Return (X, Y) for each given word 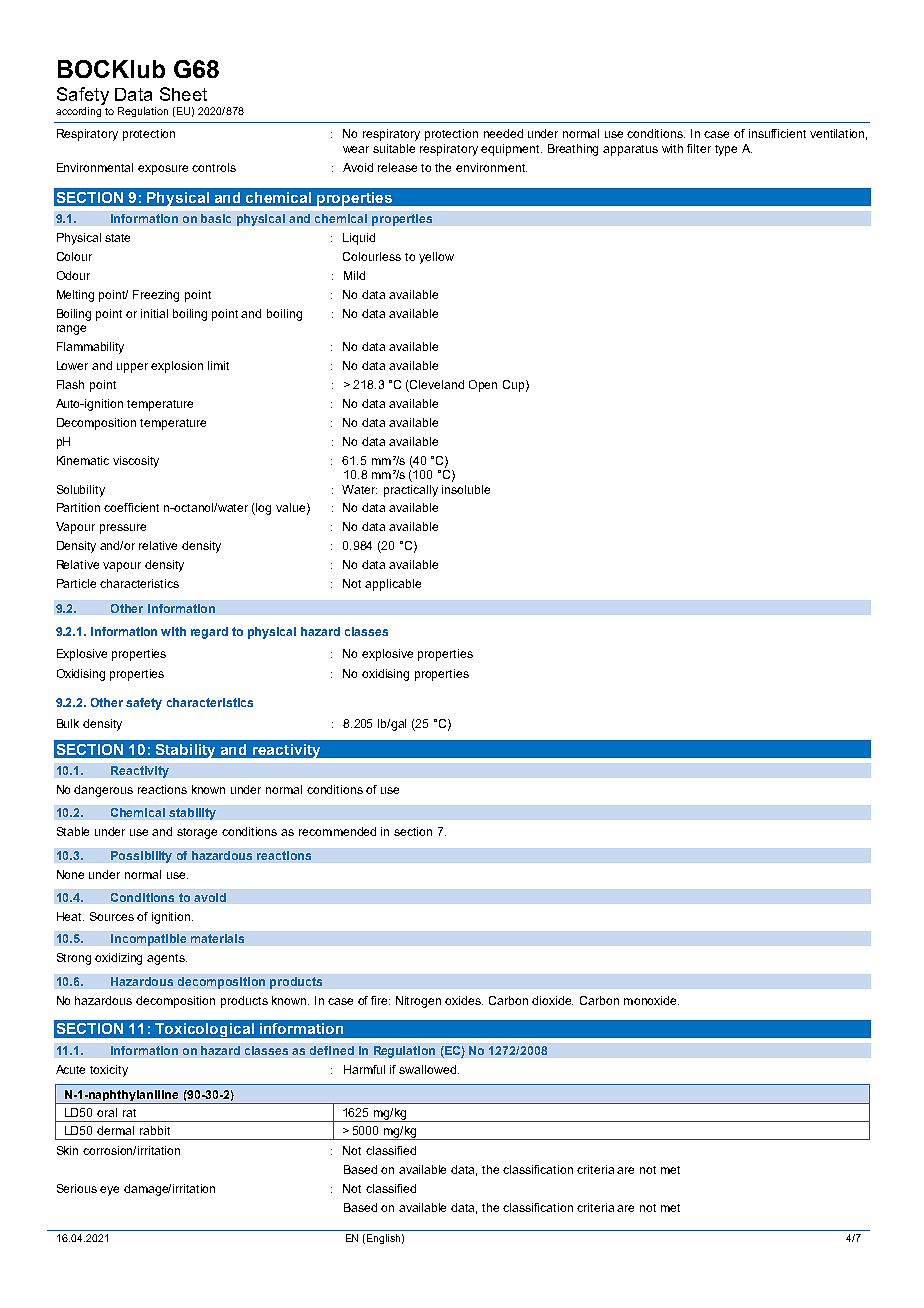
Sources (112, 916)
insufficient (777, 133)
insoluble (466, 489)
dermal (115, 1130)
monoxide (651, 1000)
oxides (464, 1000)
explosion (177, 367)
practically (411, 491)
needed (503, 133)
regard (209, 633)
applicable (393, 585)
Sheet (183, 94)
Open (483, 386)
